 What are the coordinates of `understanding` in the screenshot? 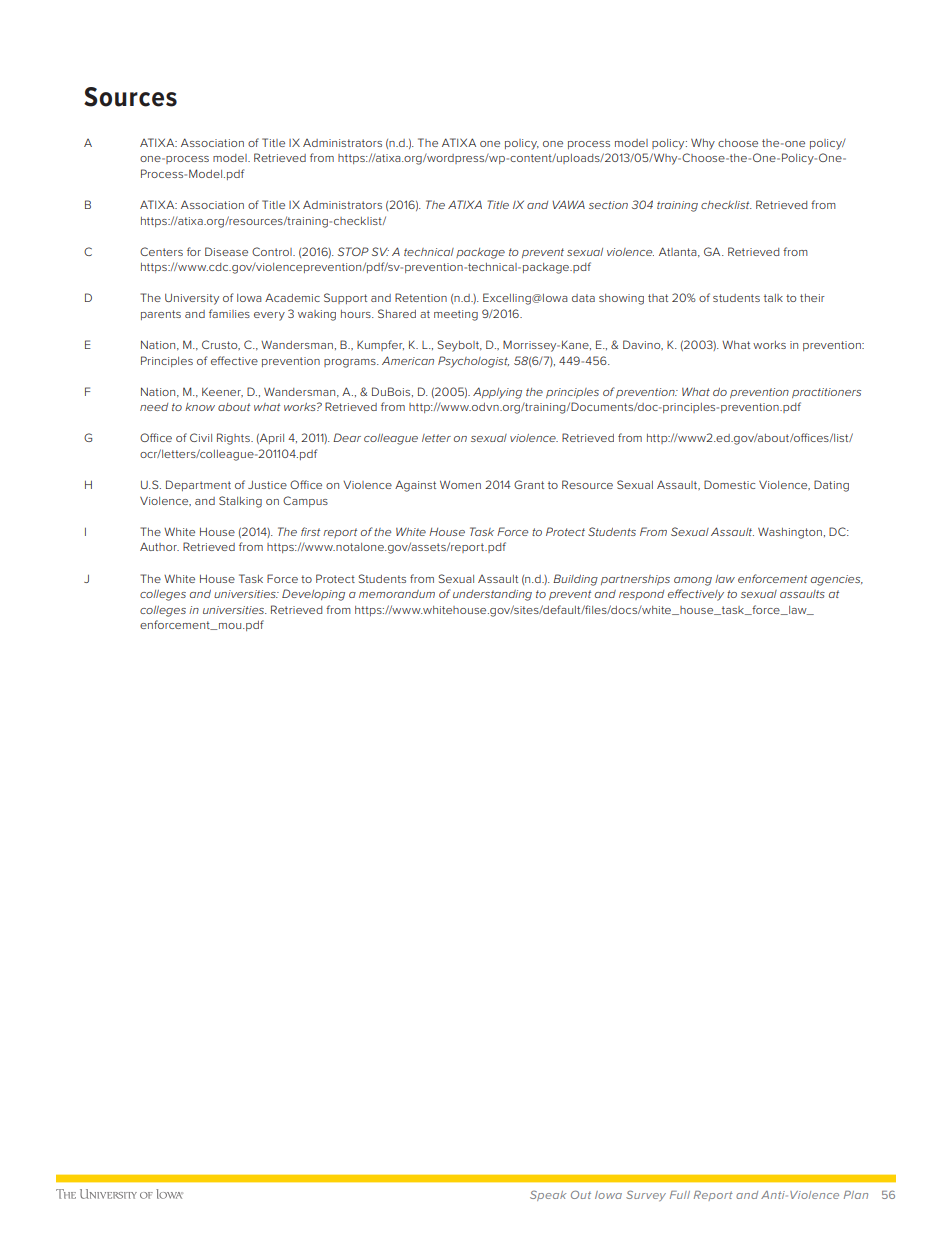 It's located at (492, 595).
